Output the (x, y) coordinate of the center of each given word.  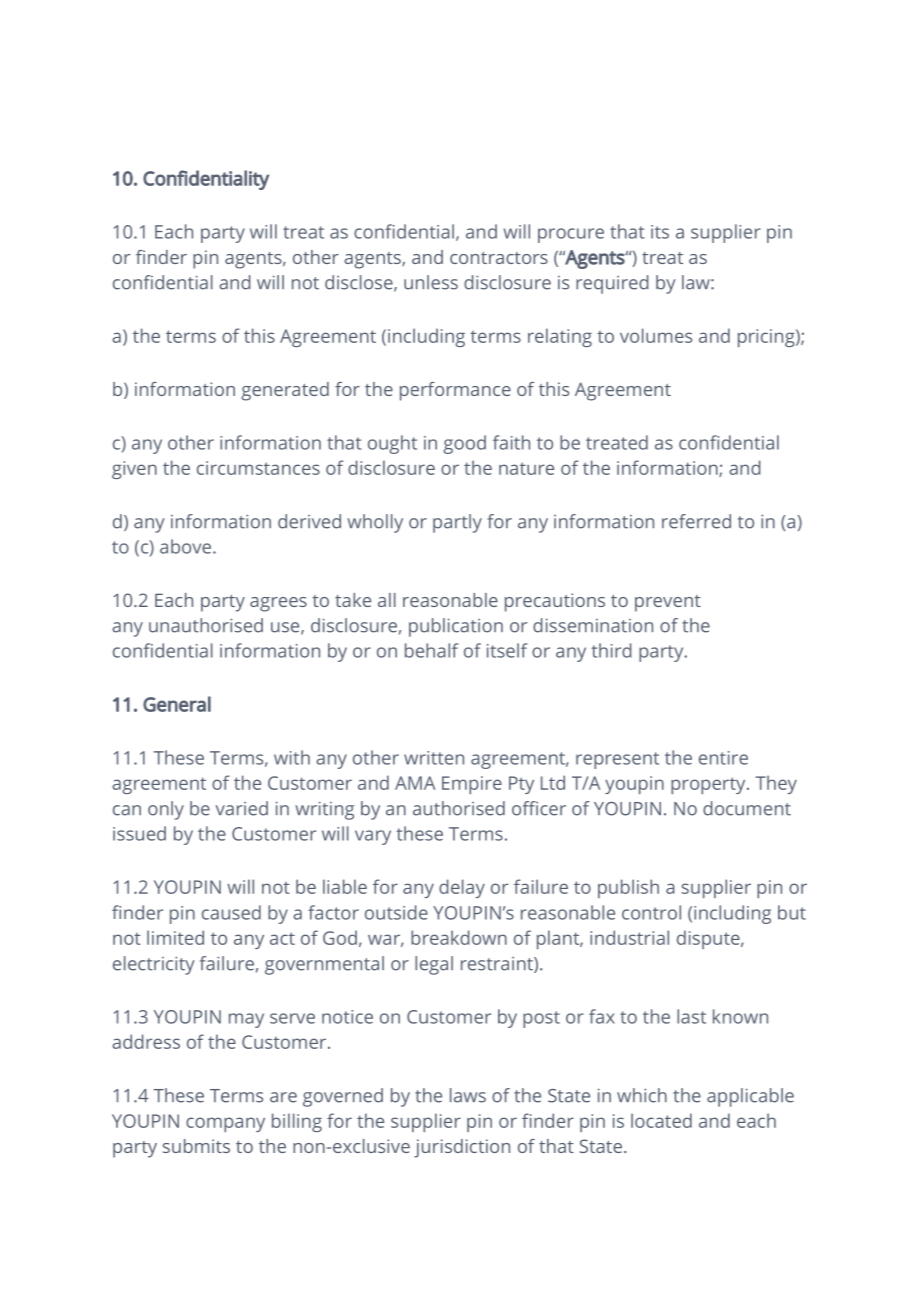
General (177, 704)
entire (723, 758)
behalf (431, 650)
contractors (499, 258)
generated (285, 391)
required (612, 284)
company (225, 1124)
